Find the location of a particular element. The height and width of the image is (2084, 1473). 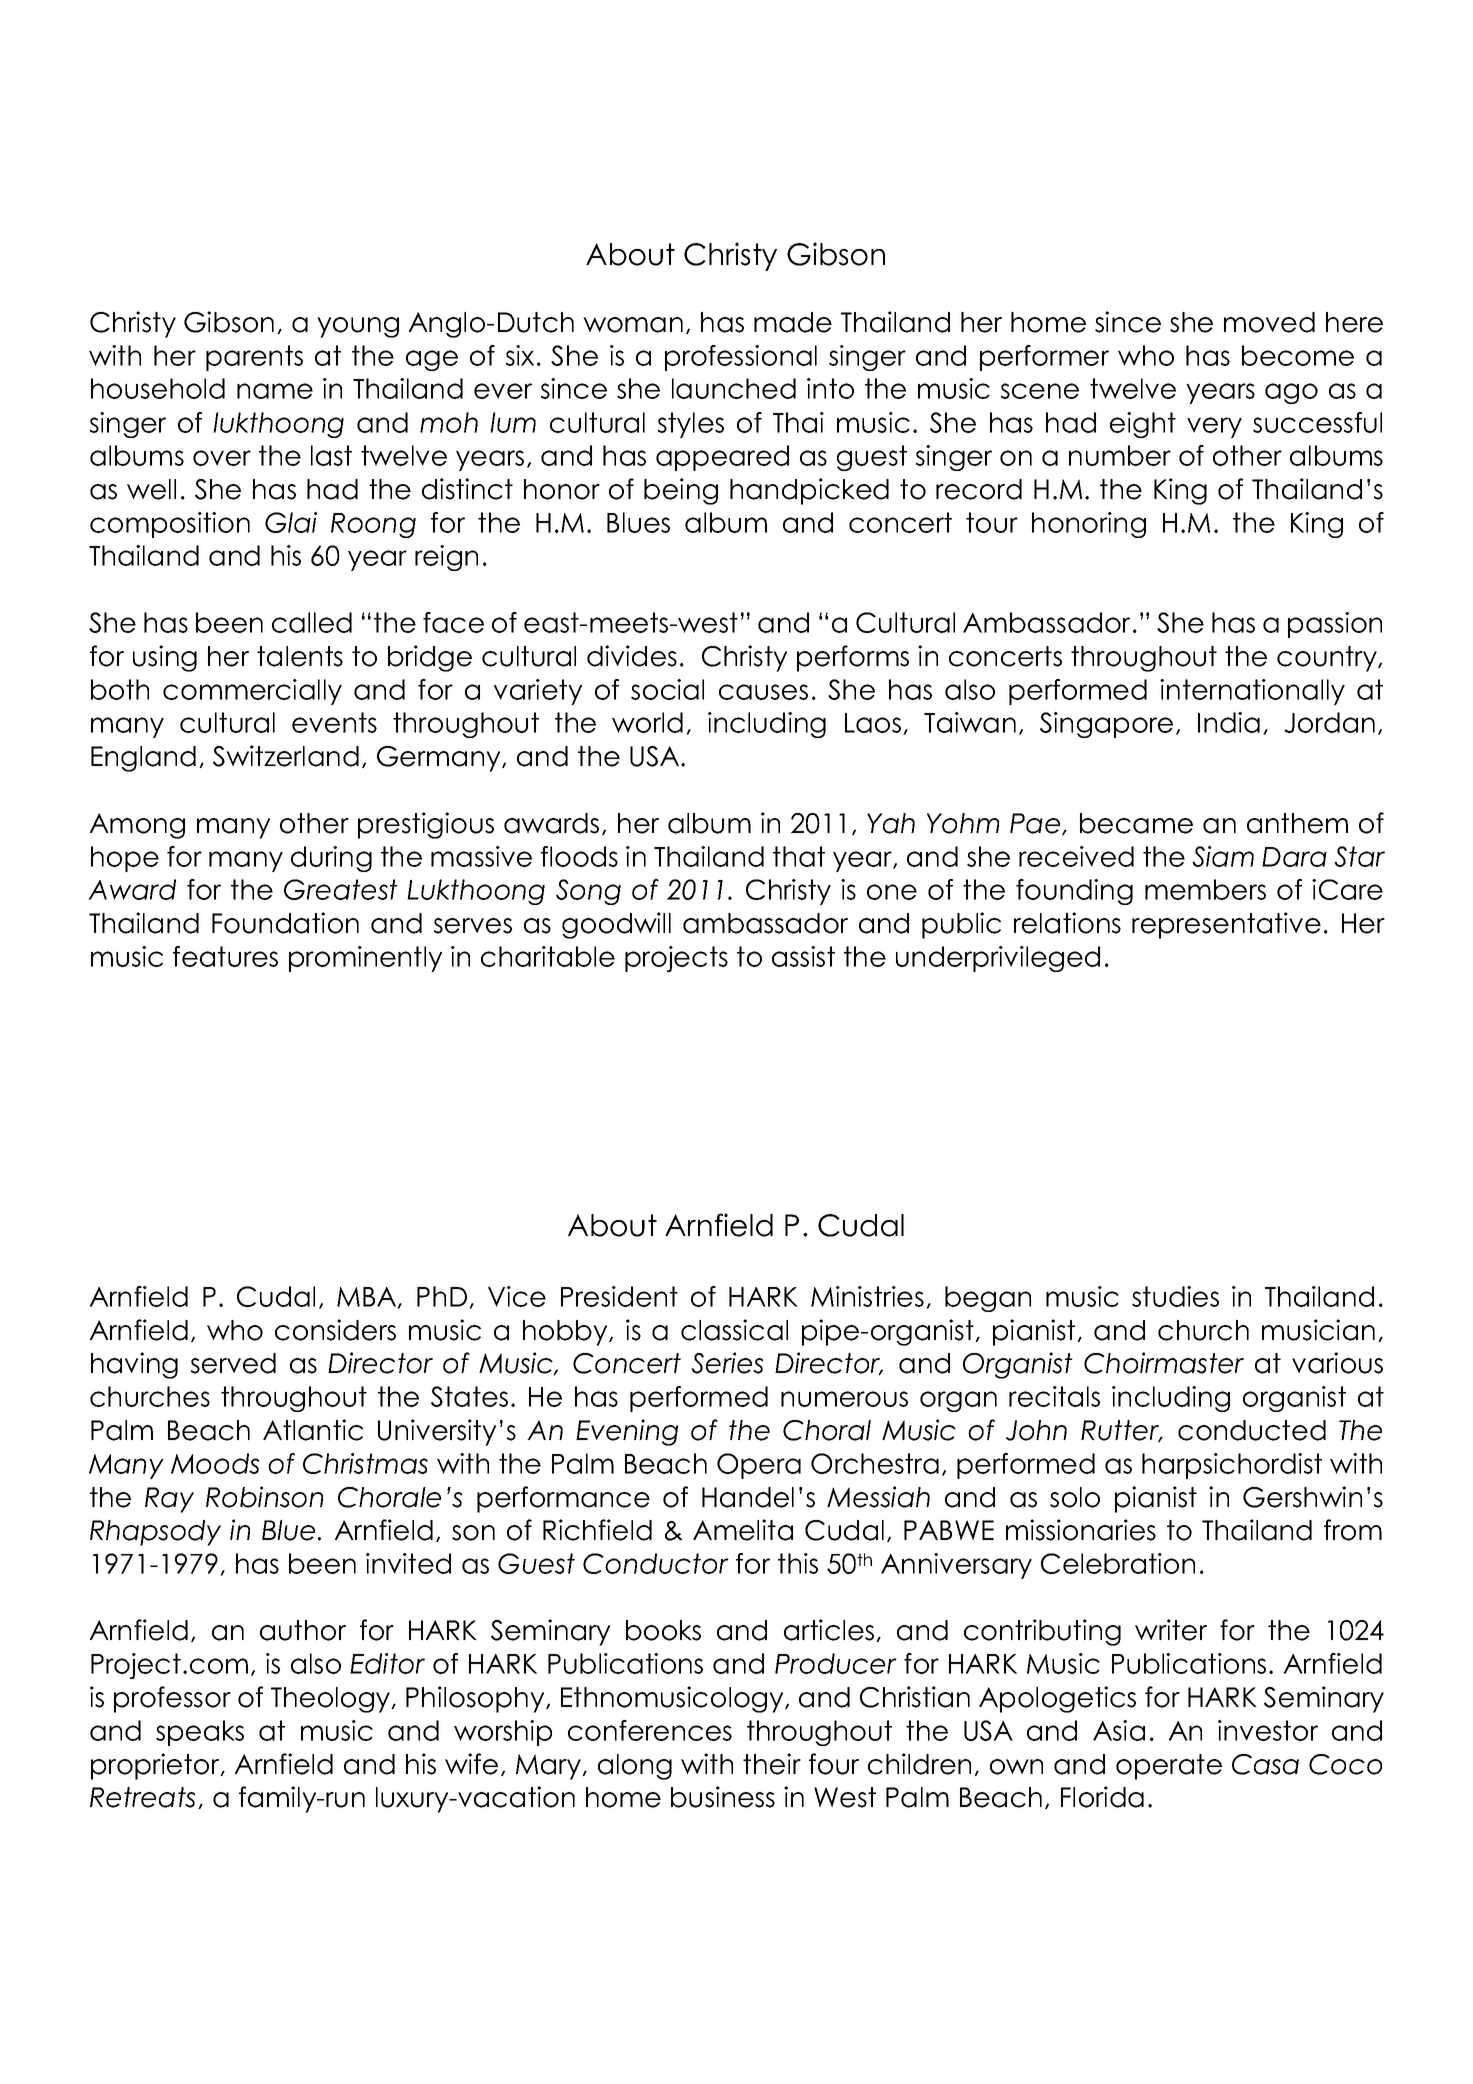

speaks is located at coordinates (200, 1733).
